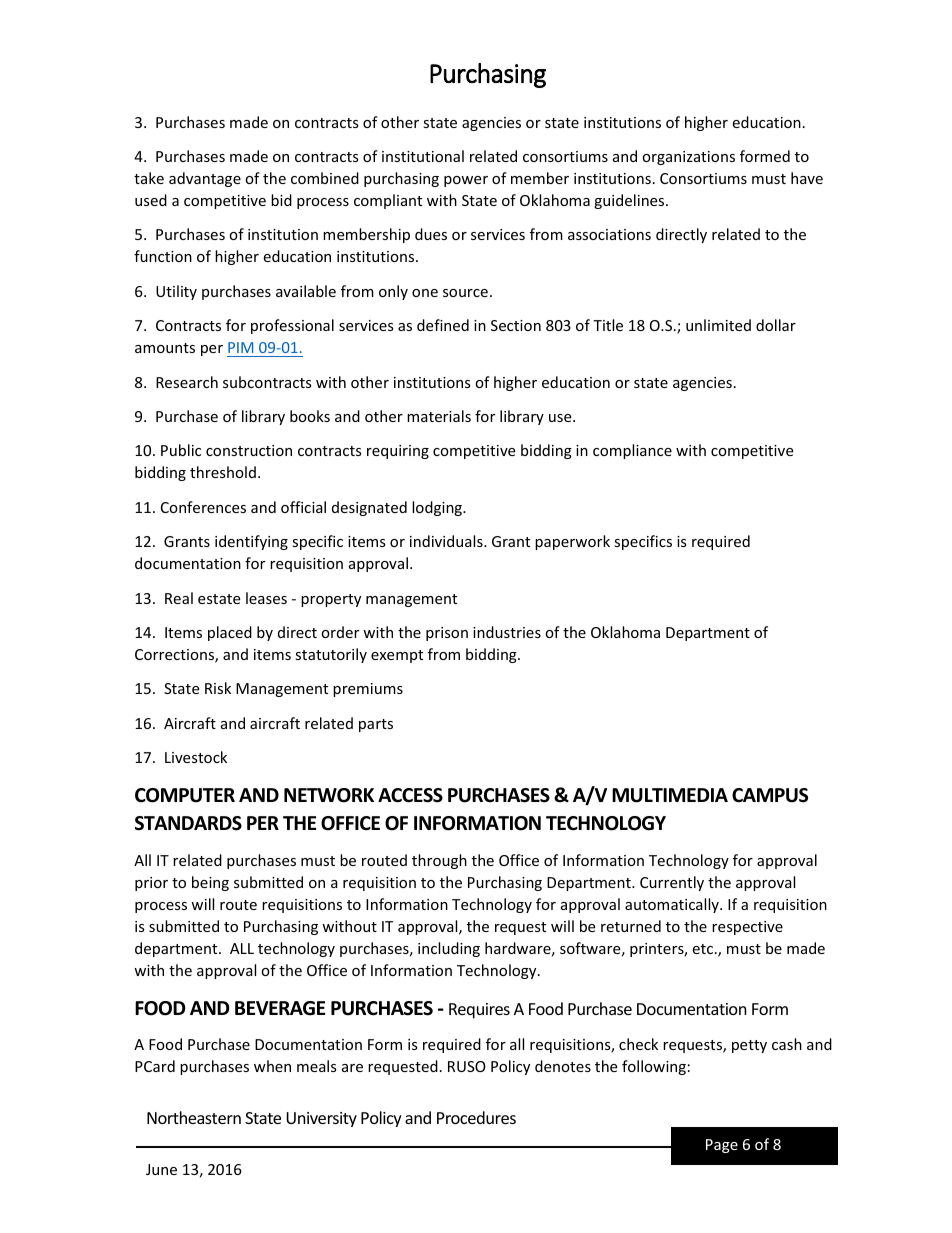 The height and width of the screenshot is (1233, 952). Describe the element at coordinates (194, 1117) in the screenshot. I see `Northeastern` at that location.
